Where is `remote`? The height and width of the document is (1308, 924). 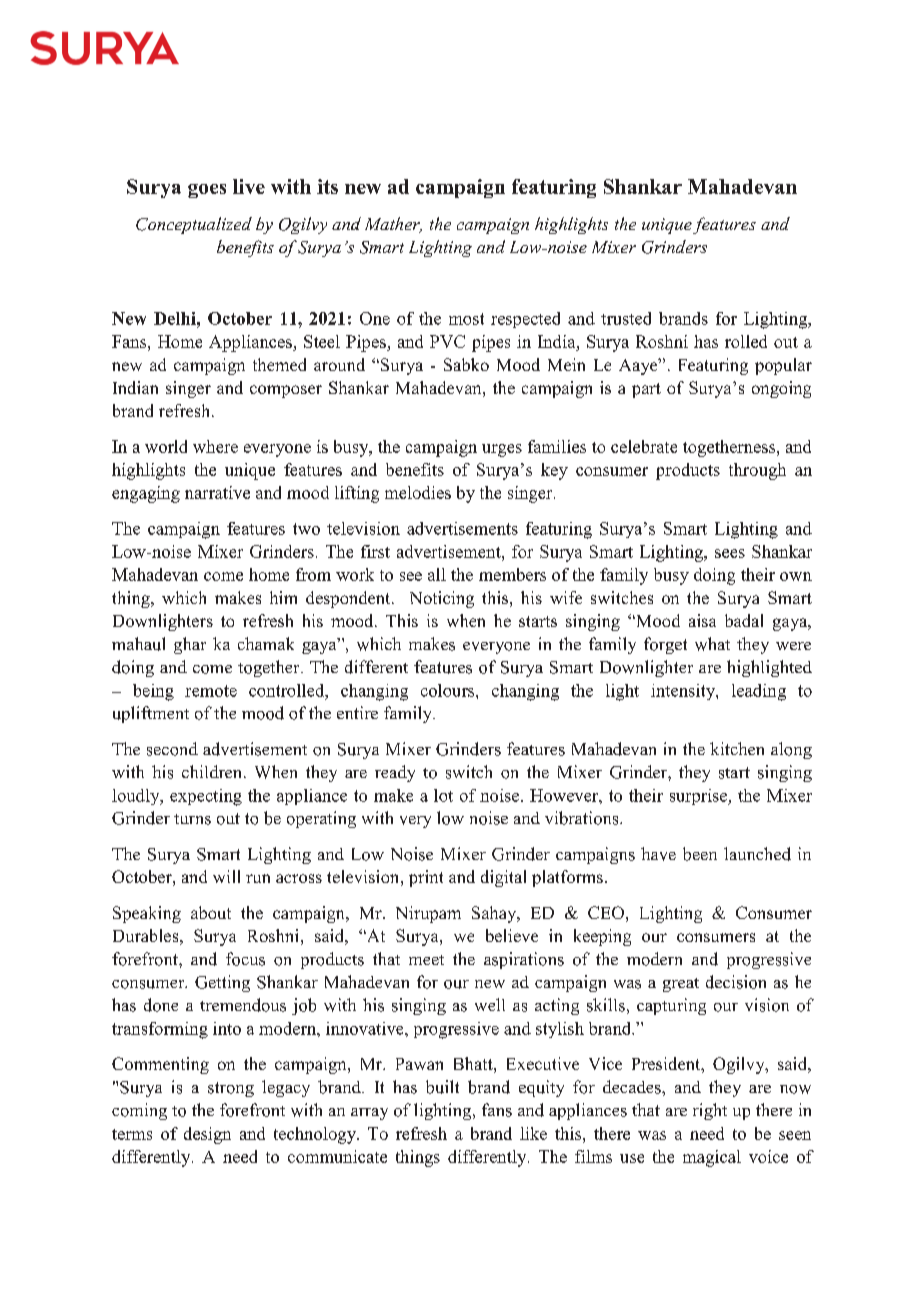
remote is located at coordinates (211, 691).
